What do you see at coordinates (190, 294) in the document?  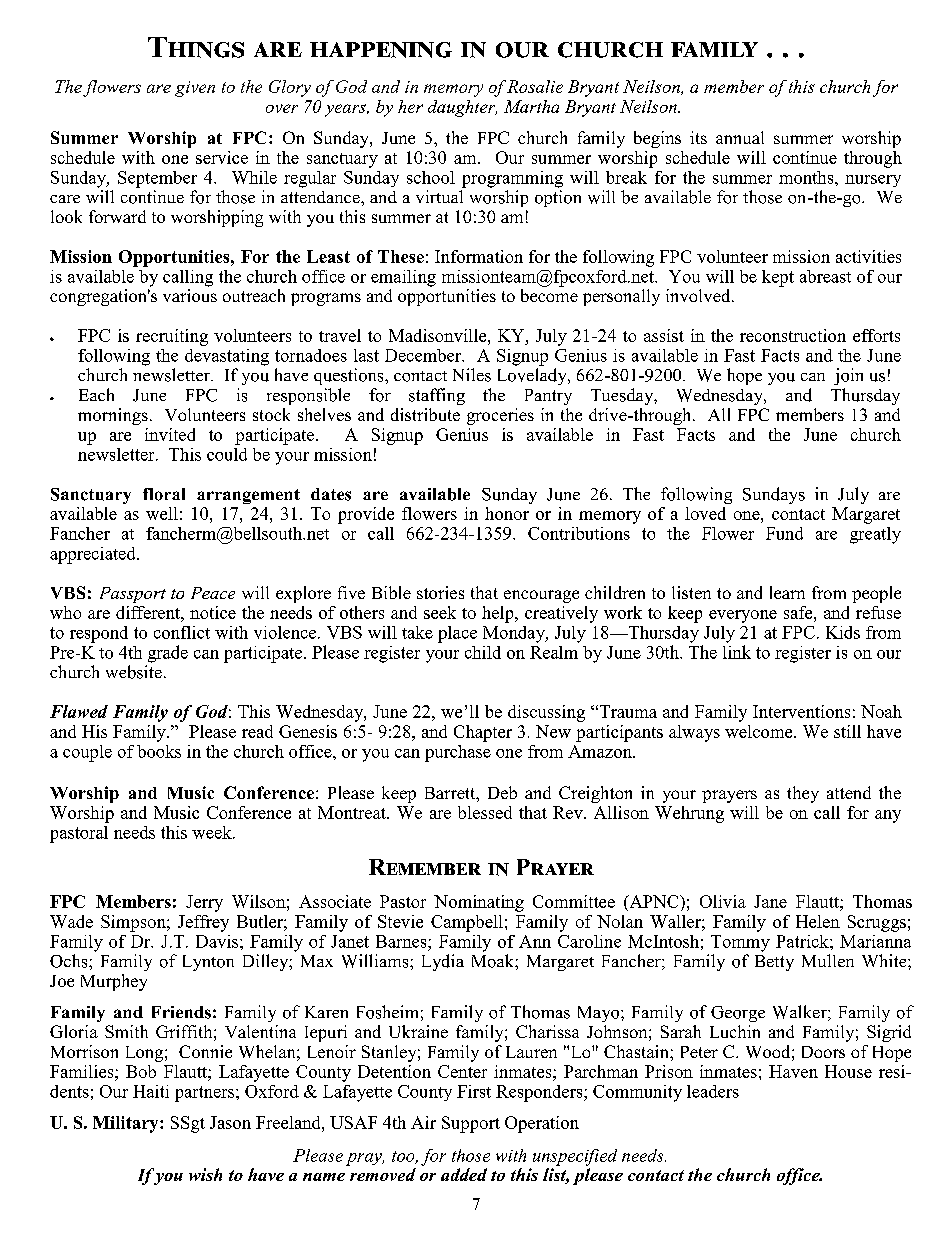 I see `various` at bounding box center [190, 294].
